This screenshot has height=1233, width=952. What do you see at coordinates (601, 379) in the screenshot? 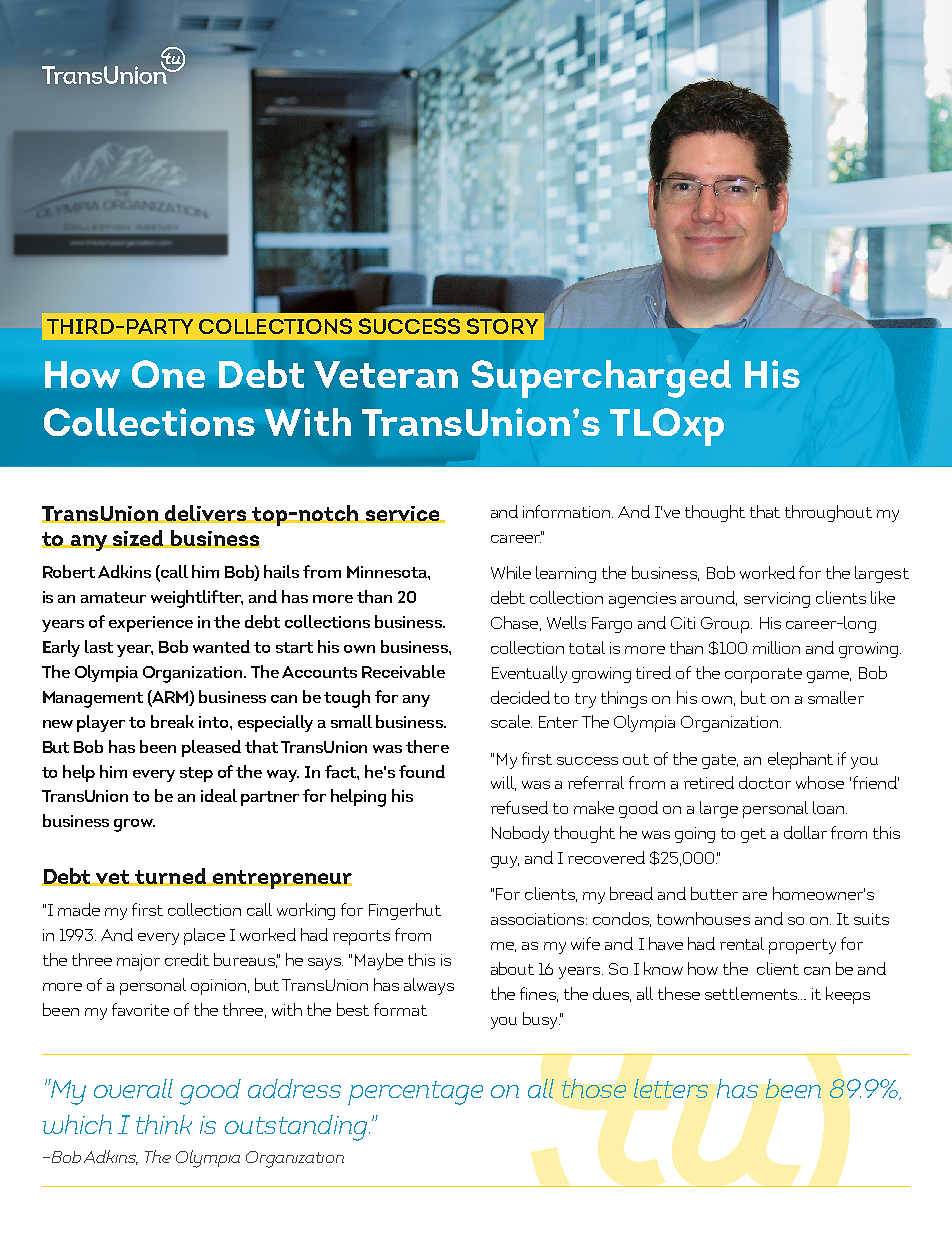
I see `Supercharged` at bounding box center [601, 379].
